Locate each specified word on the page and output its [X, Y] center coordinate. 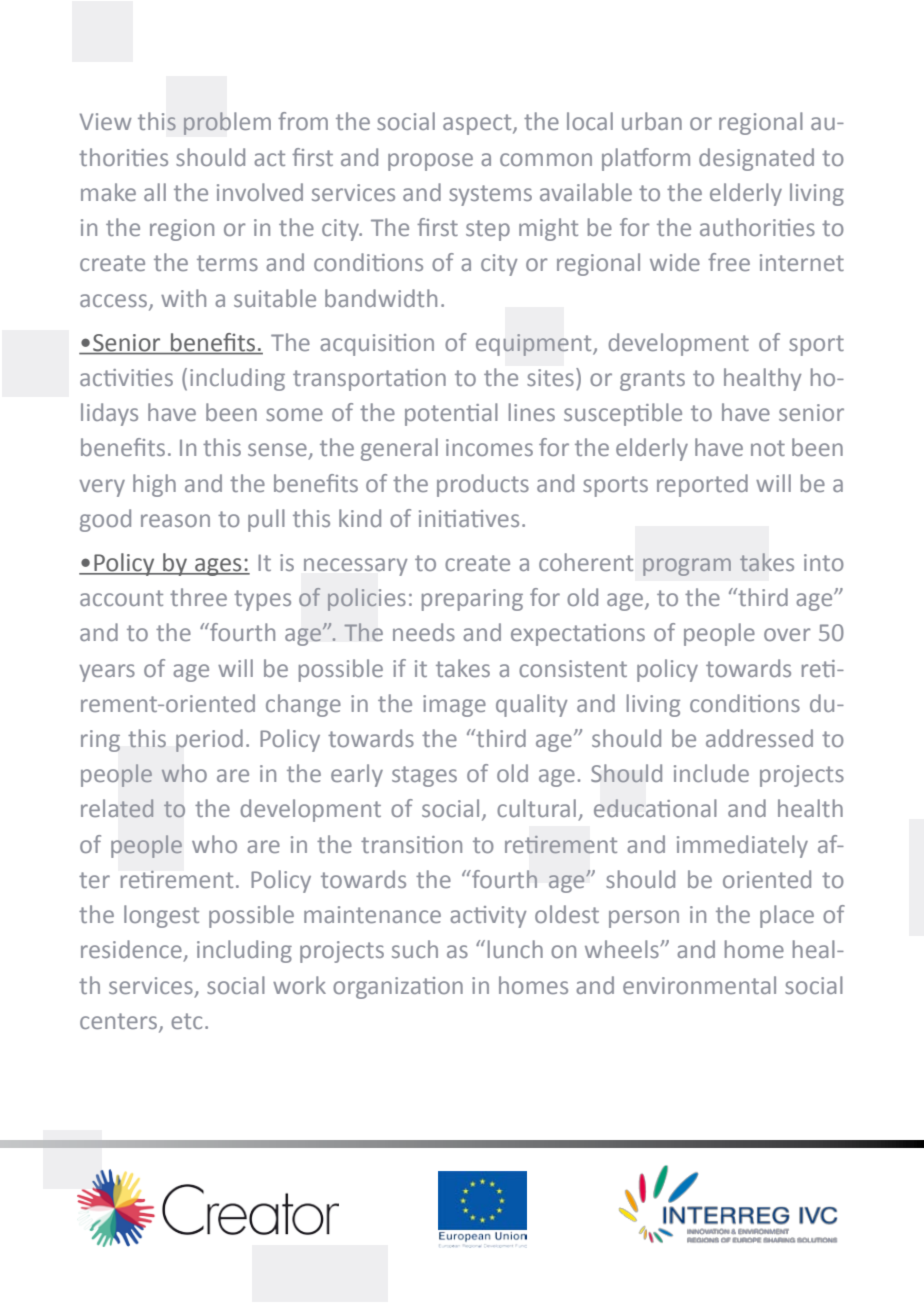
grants [652, 380]
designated [756, 159]
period [209, 740]
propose [430, 162]
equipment [535, 345]
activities [126, 377]
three [198, 597]
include [711, 773]
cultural [536, 808]
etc [186, 1021]
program [687, 567]
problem [227, 123]
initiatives [469, 518]
